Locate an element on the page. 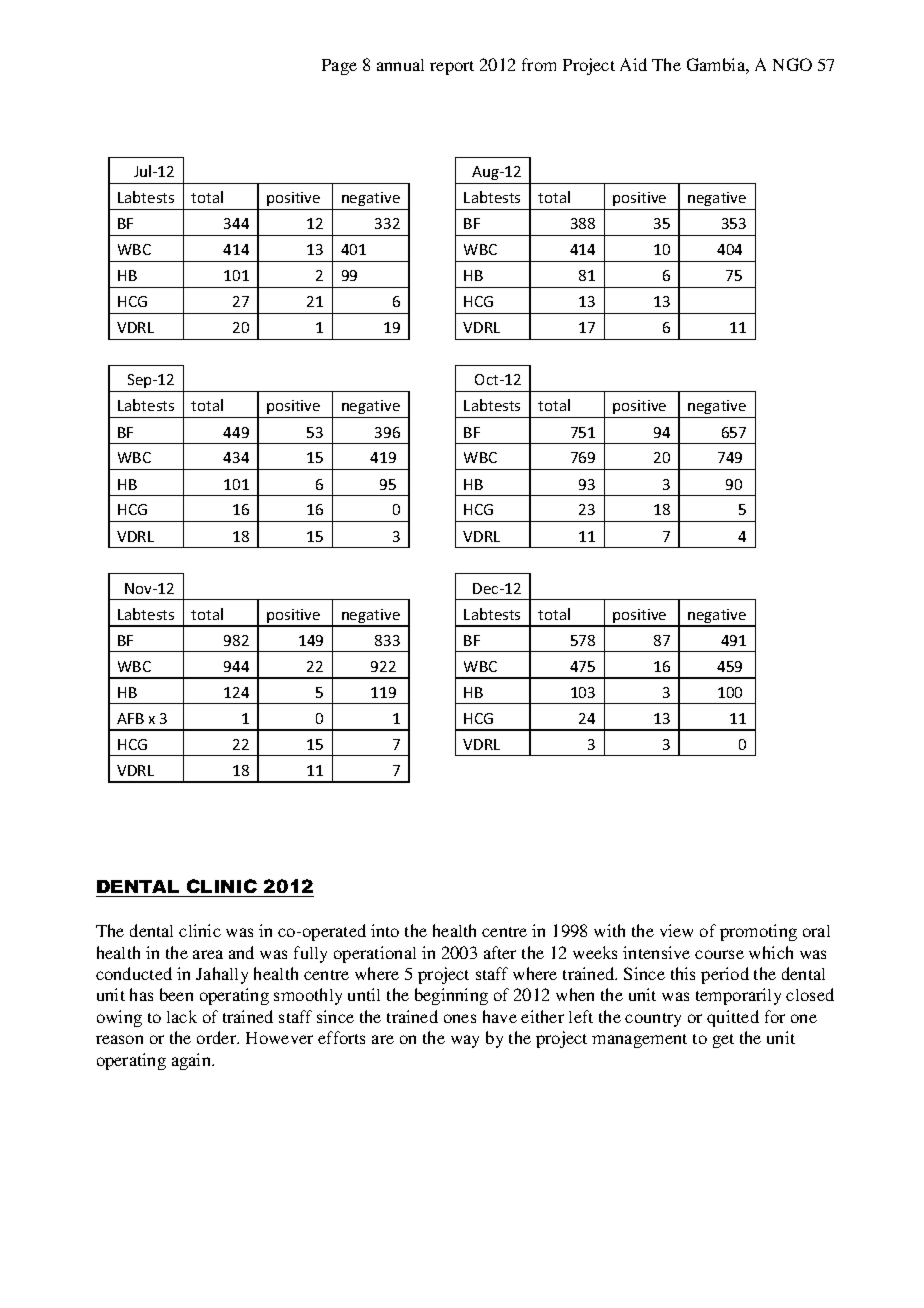 The image size is (924, 1308). AFB is located at coordinates (130, 718).
